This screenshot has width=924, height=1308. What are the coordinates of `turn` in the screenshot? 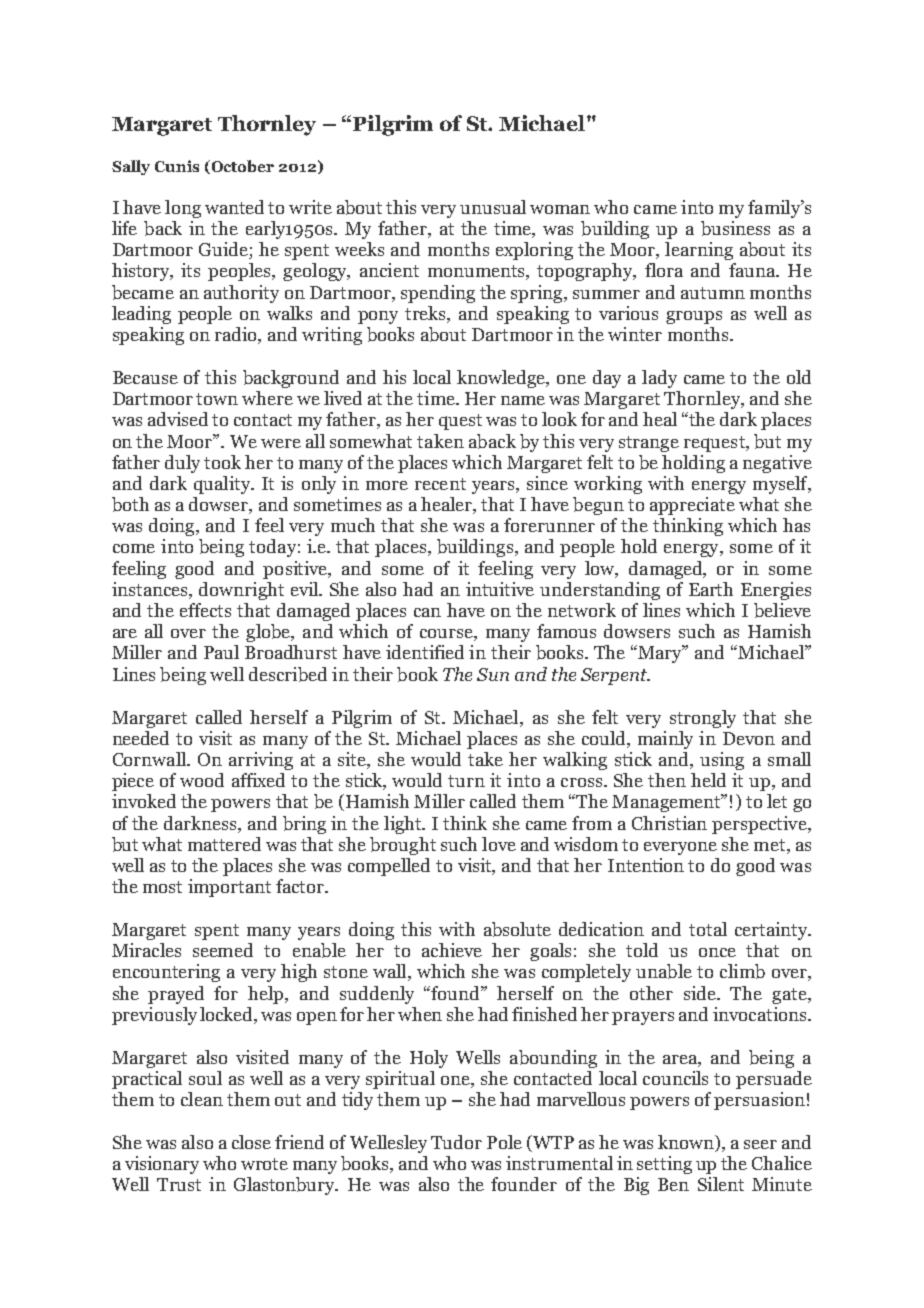 It's located at (466, 781).
